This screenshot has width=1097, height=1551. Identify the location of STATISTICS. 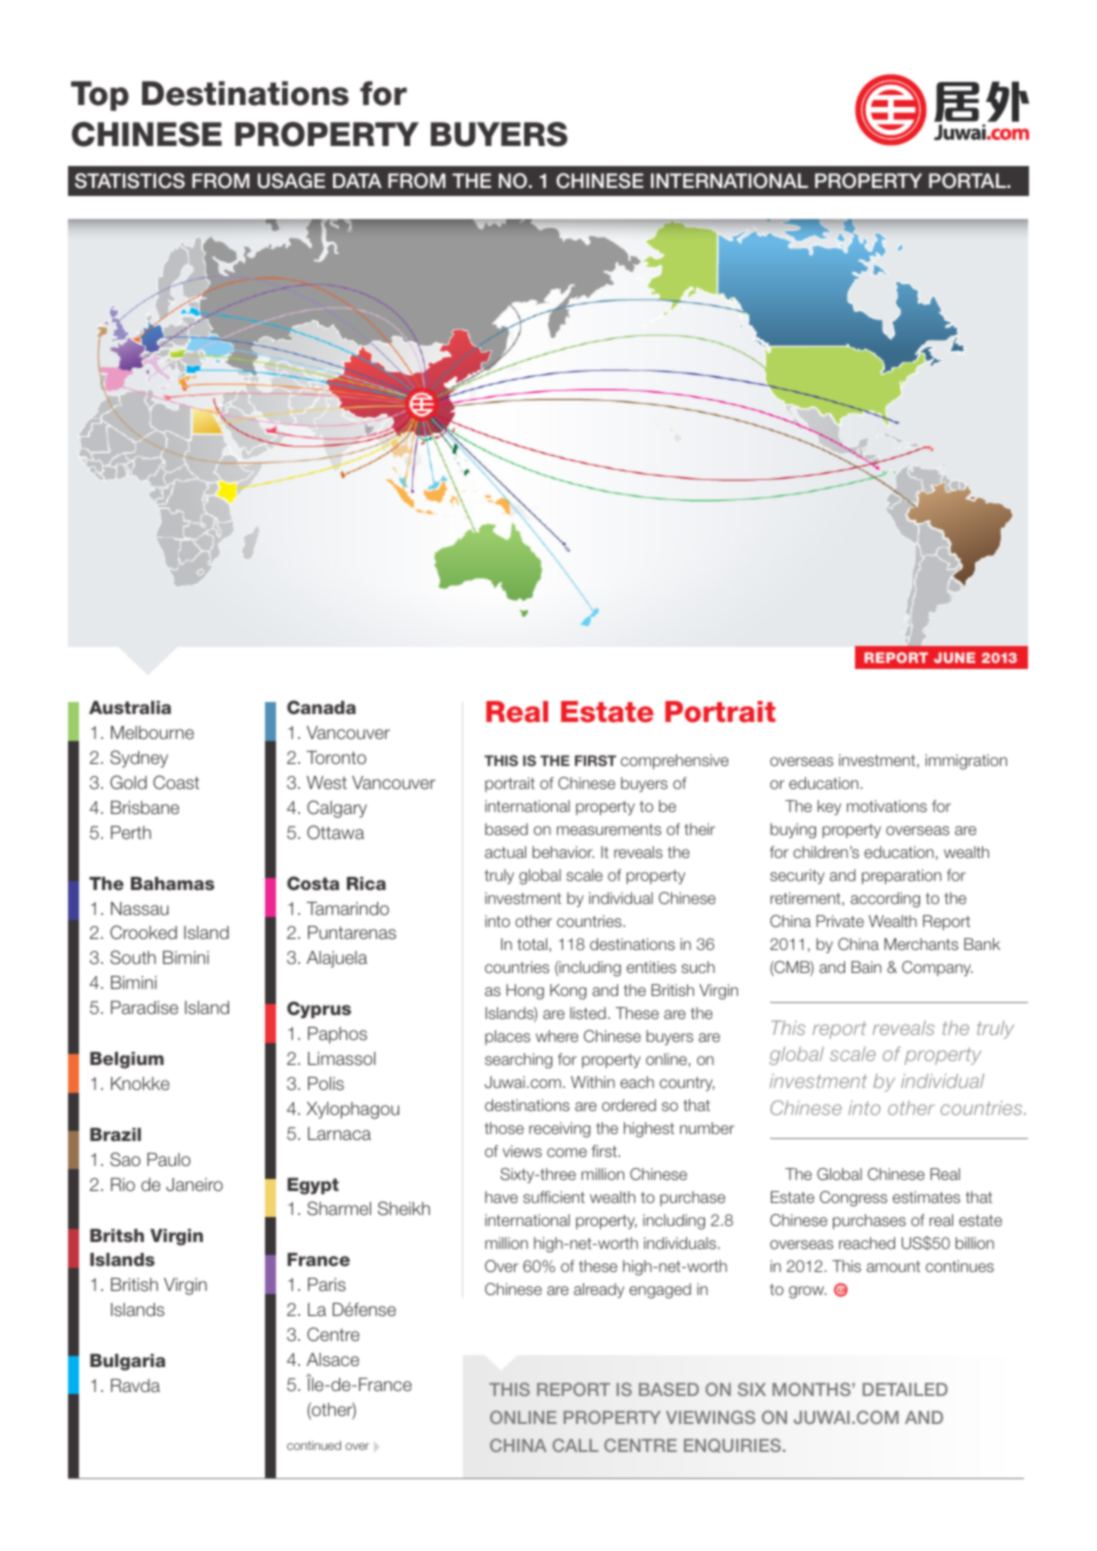
(130, 181).
